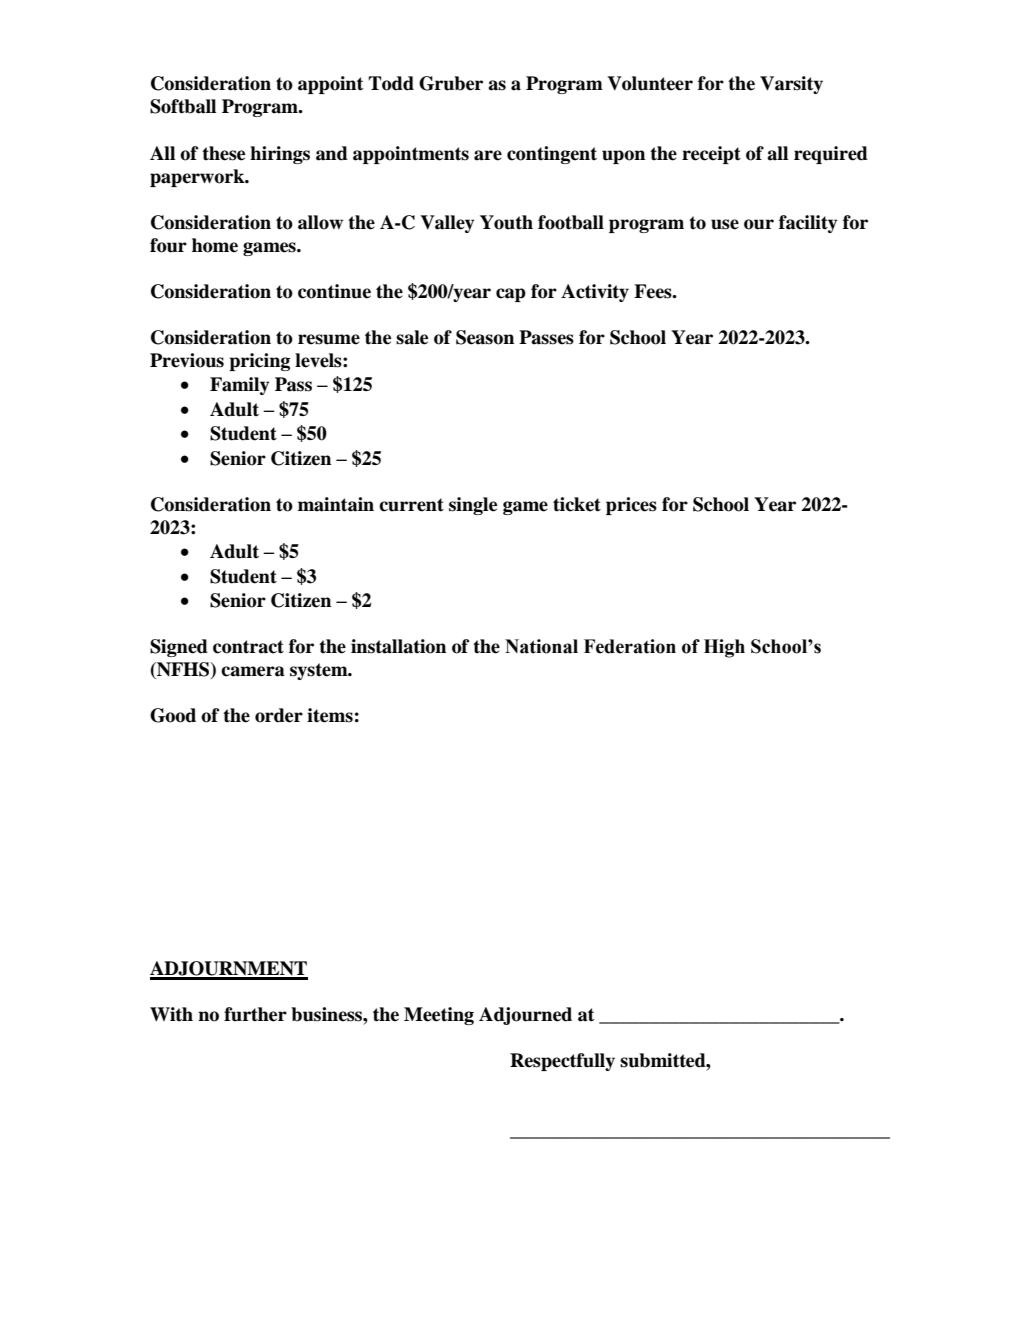  Describe the element at coordinates (439, 1016) in the image. I see `Meeting` at that location.
